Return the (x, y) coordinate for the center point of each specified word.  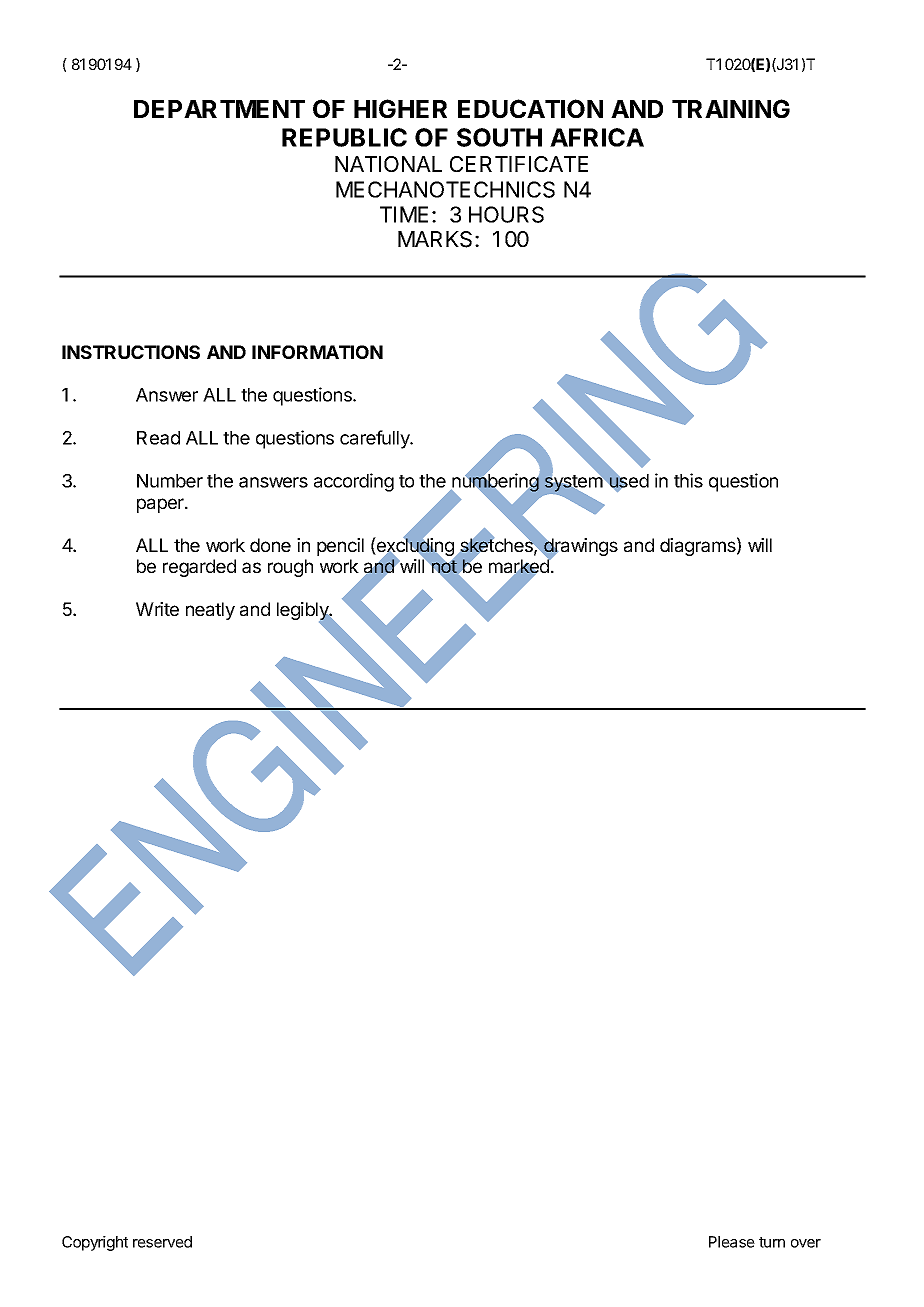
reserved (162, 1242)
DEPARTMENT (219, 109)
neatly (210, 611)
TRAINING (731, 108)
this (688, 480)
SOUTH (499, 137)
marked (520, 567)
